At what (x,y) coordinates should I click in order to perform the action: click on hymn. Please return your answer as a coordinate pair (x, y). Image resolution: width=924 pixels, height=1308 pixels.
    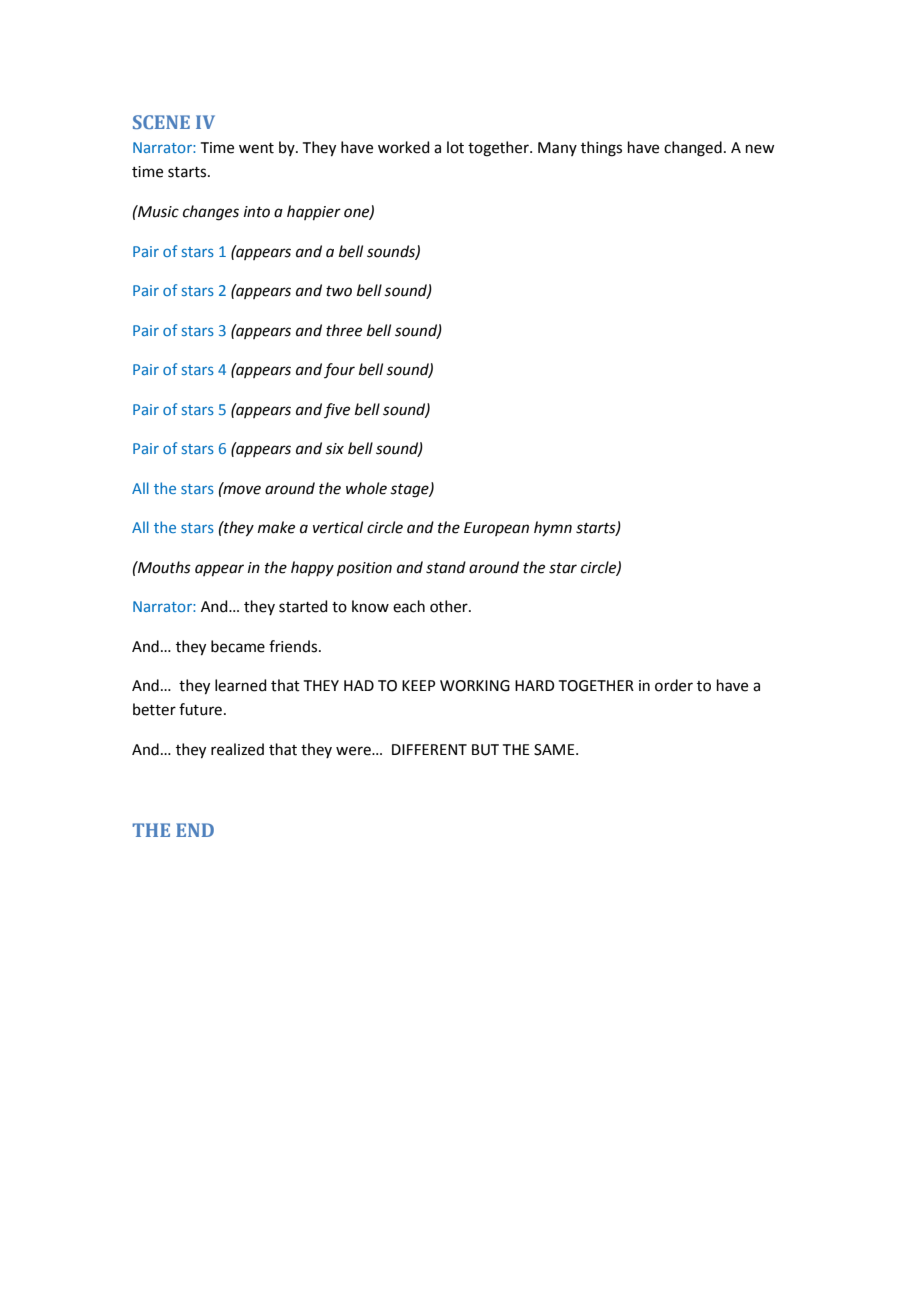
    Looking at the image, I should click on (553, 528).
